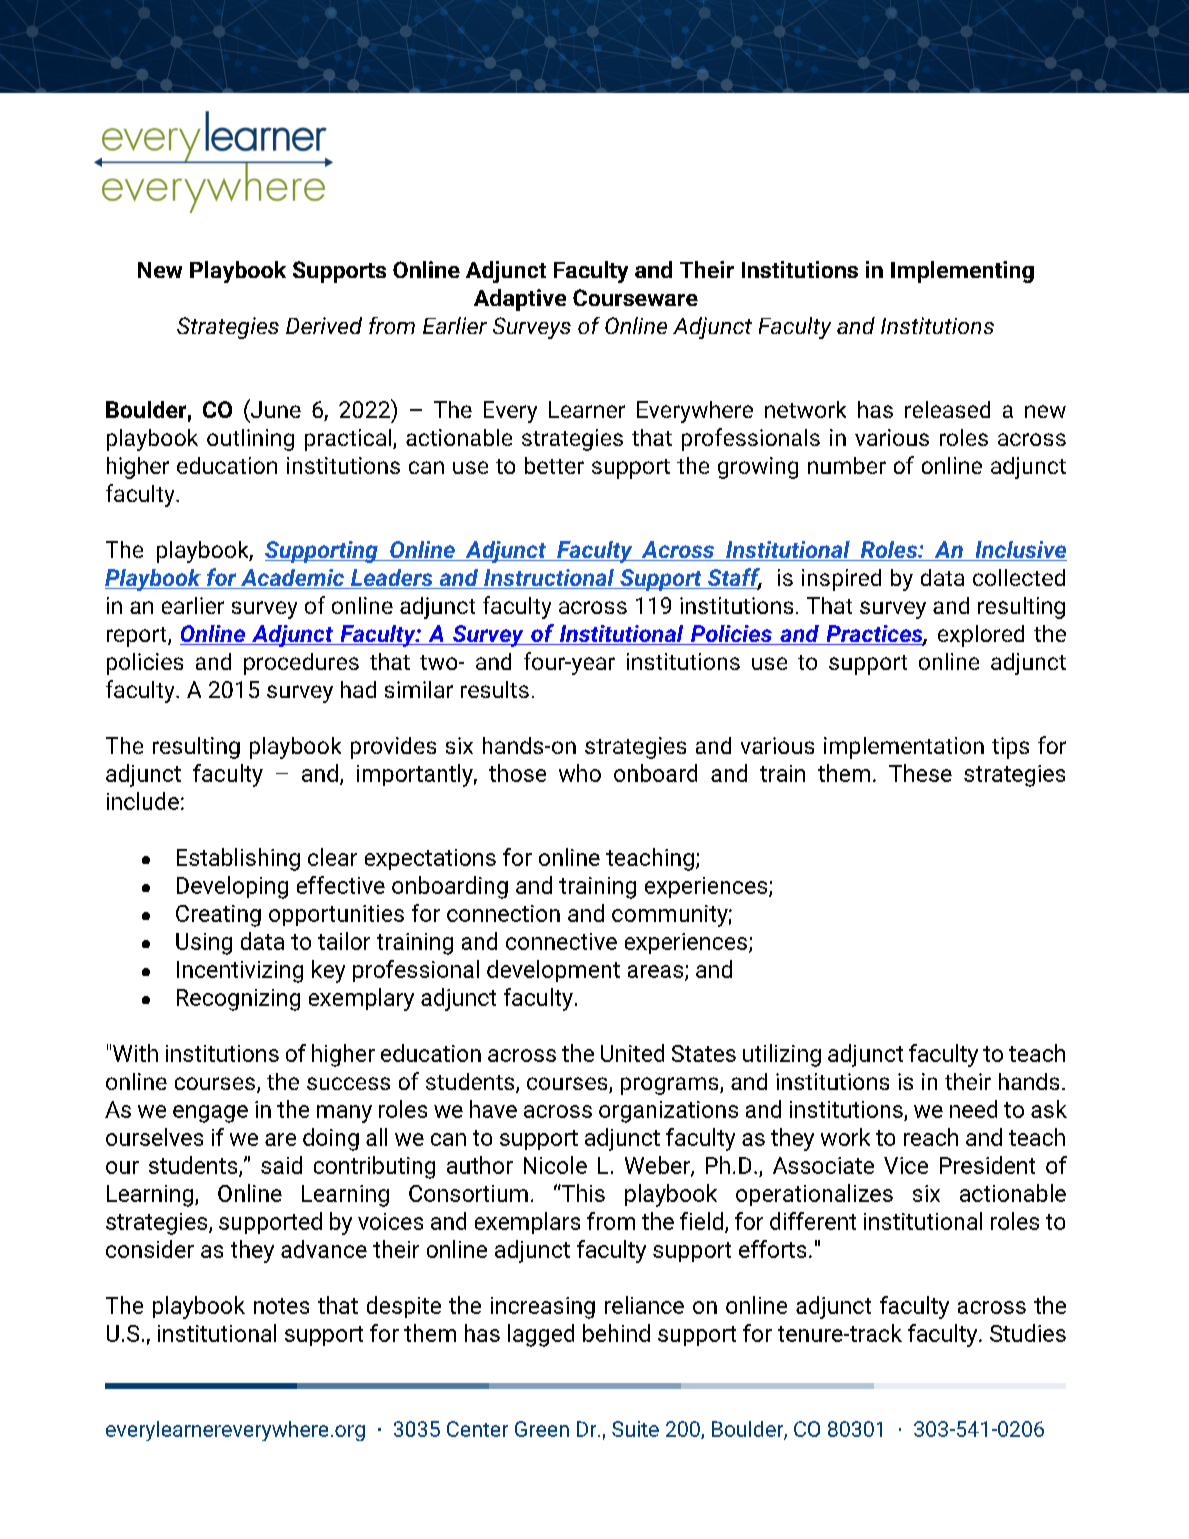 This page has width=1189, height=1539. I want to click on notes, so click(281, 1306).
